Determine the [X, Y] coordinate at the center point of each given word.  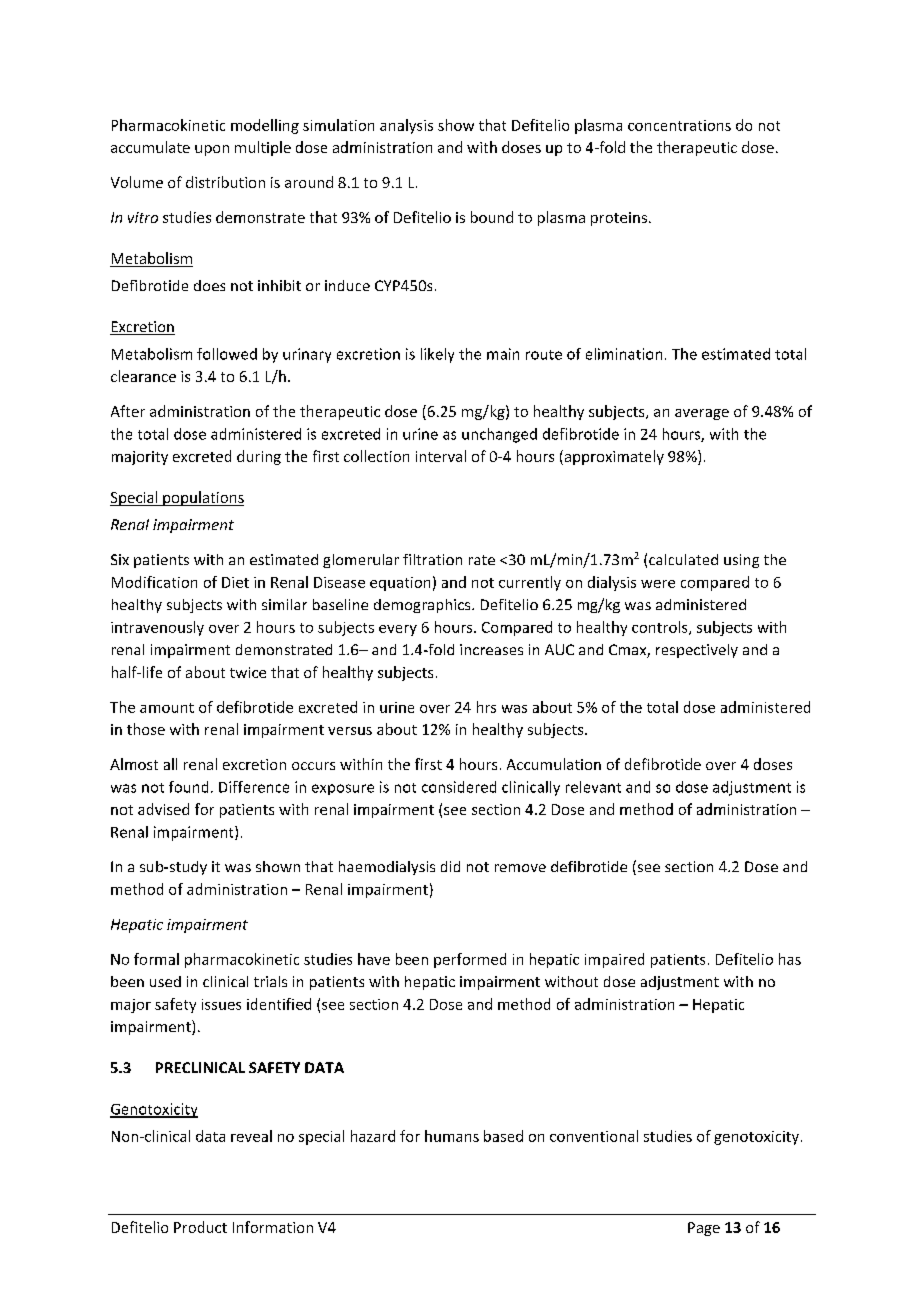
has [790, 959]
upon [212, 150]
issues [221, 1004]
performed [470, 960]
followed [227, 354]
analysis [406, 126]
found [188, 787]
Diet [235, 582]
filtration [432, 559]
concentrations [679, 125]
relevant [593, 787]
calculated [683, 559]
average [702, 414]
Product [200, 1227]
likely [437, 355]
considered [459, 787]
